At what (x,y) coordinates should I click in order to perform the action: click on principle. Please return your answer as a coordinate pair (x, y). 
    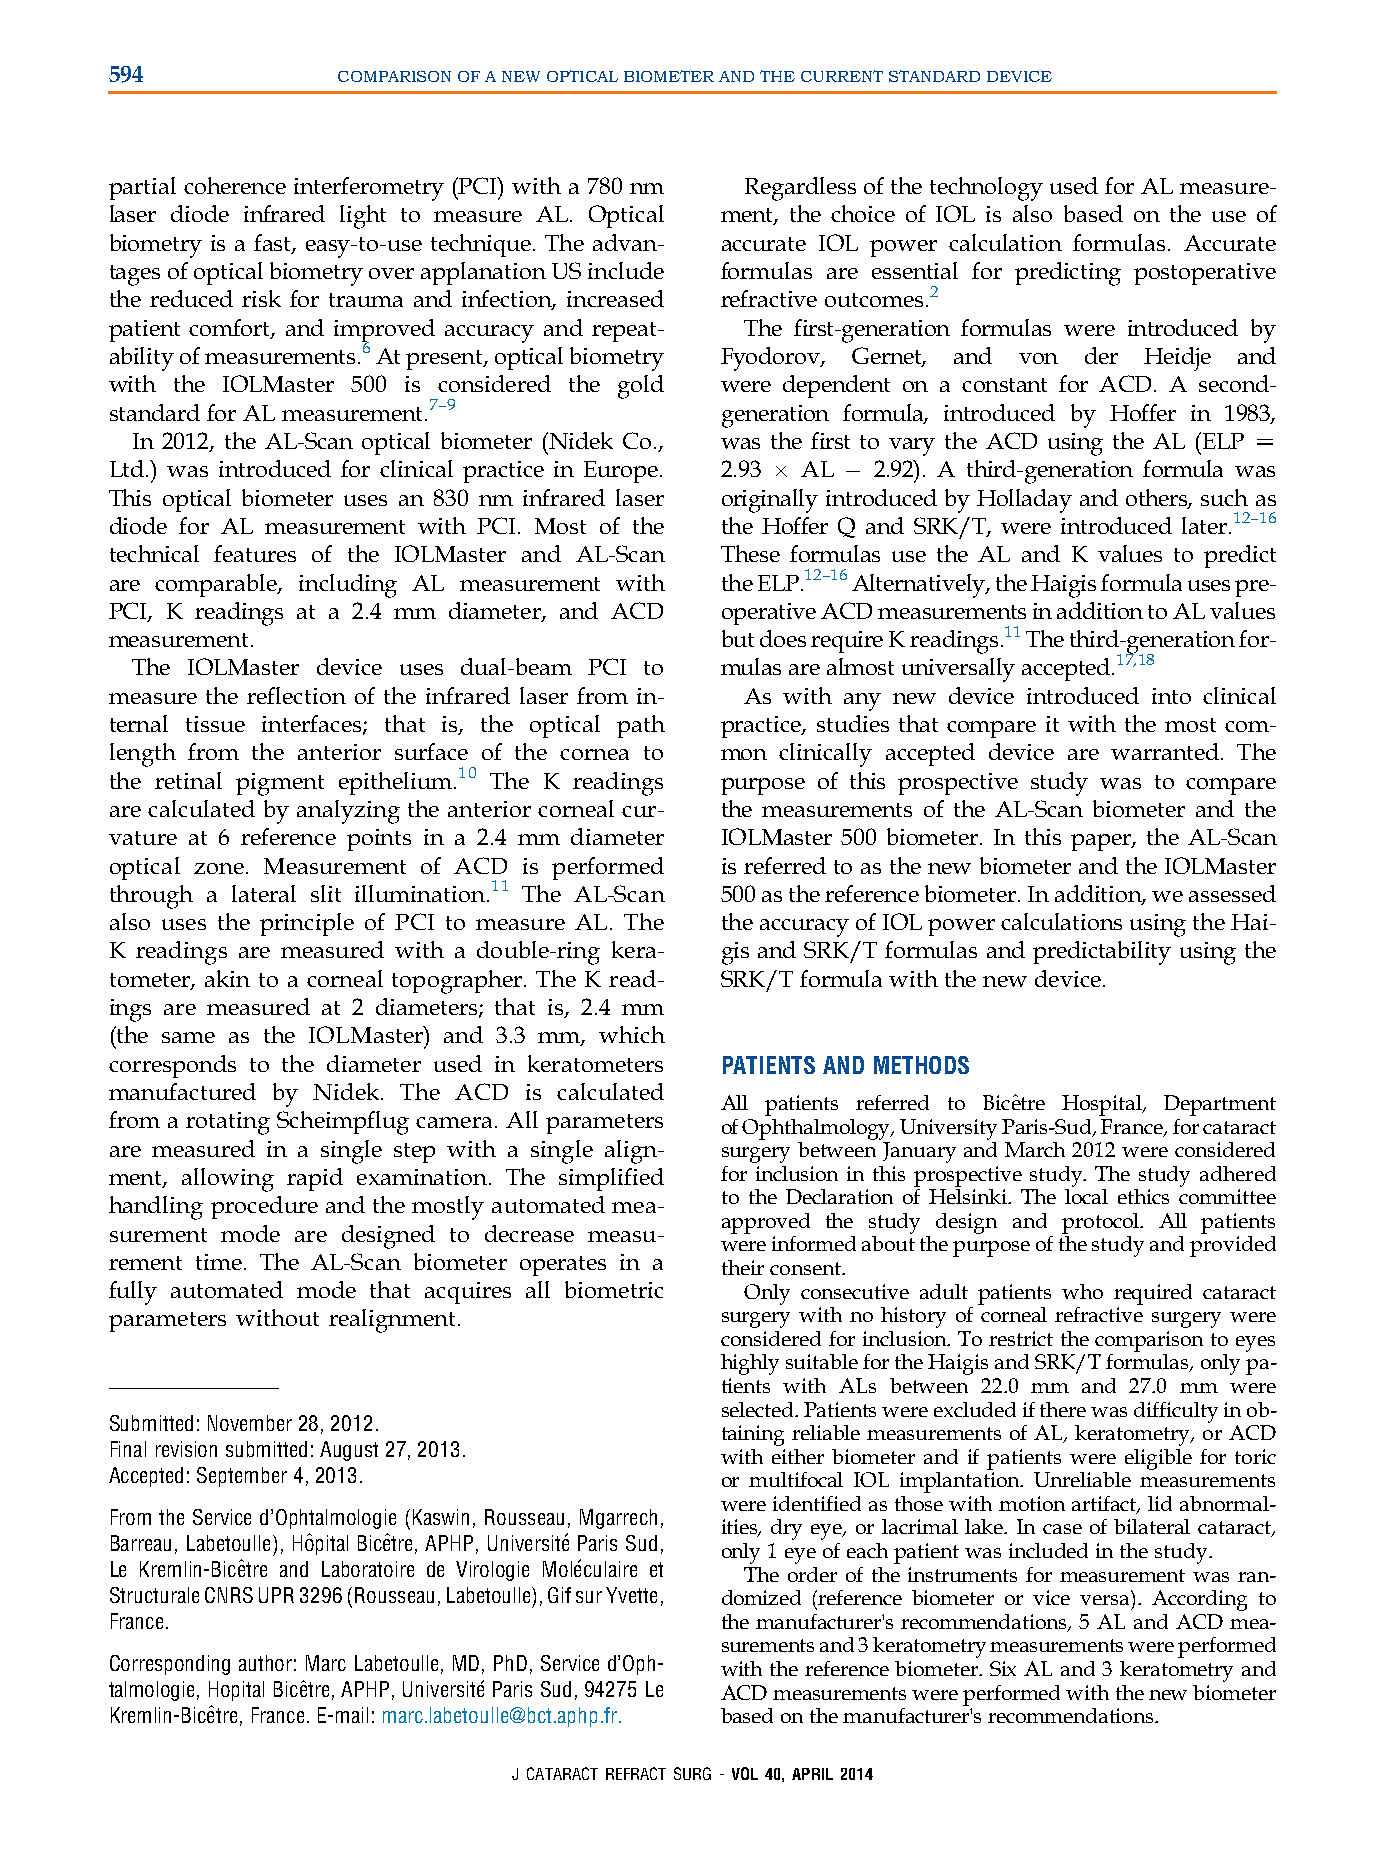
    Looking at the image, I should click on (307, 924).
